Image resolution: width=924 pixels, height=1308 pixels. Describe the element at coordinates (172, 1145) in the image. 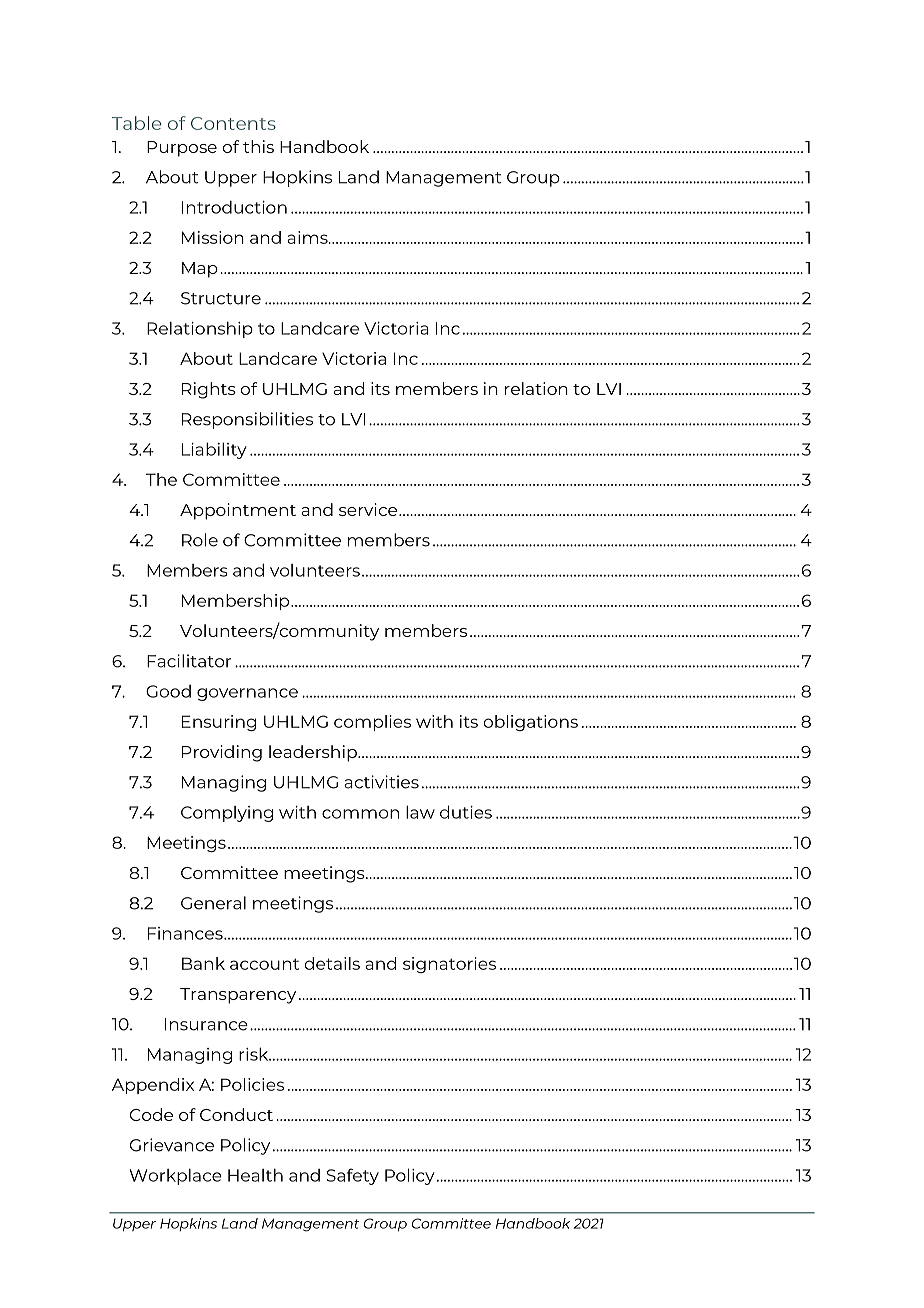

I see `Grievance` at that location.
